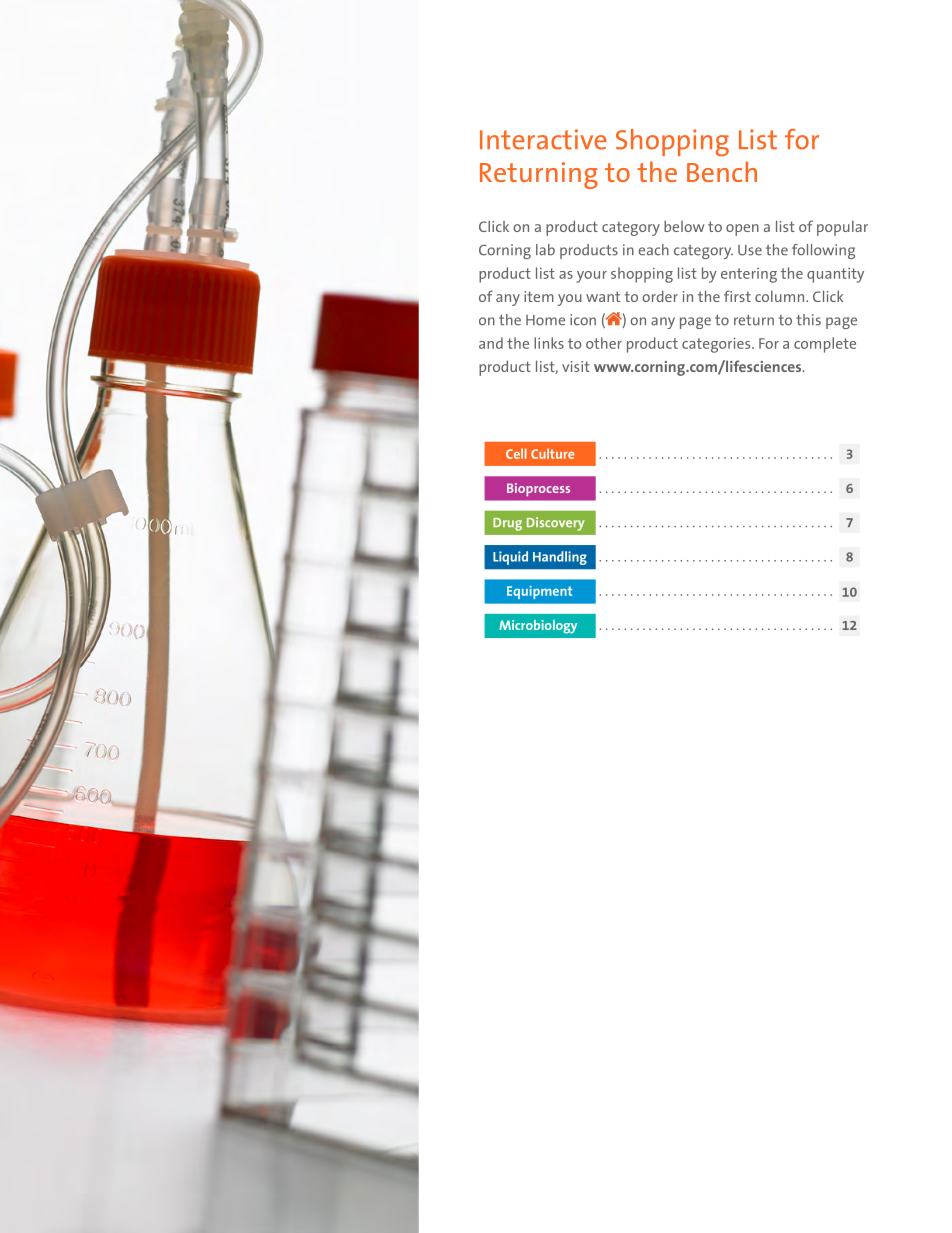 The width and height of the image is (952, 1233). What do you see at coordinates (543, 139) in the image?
I see `Interactive` at bounding box center [543, 139].
